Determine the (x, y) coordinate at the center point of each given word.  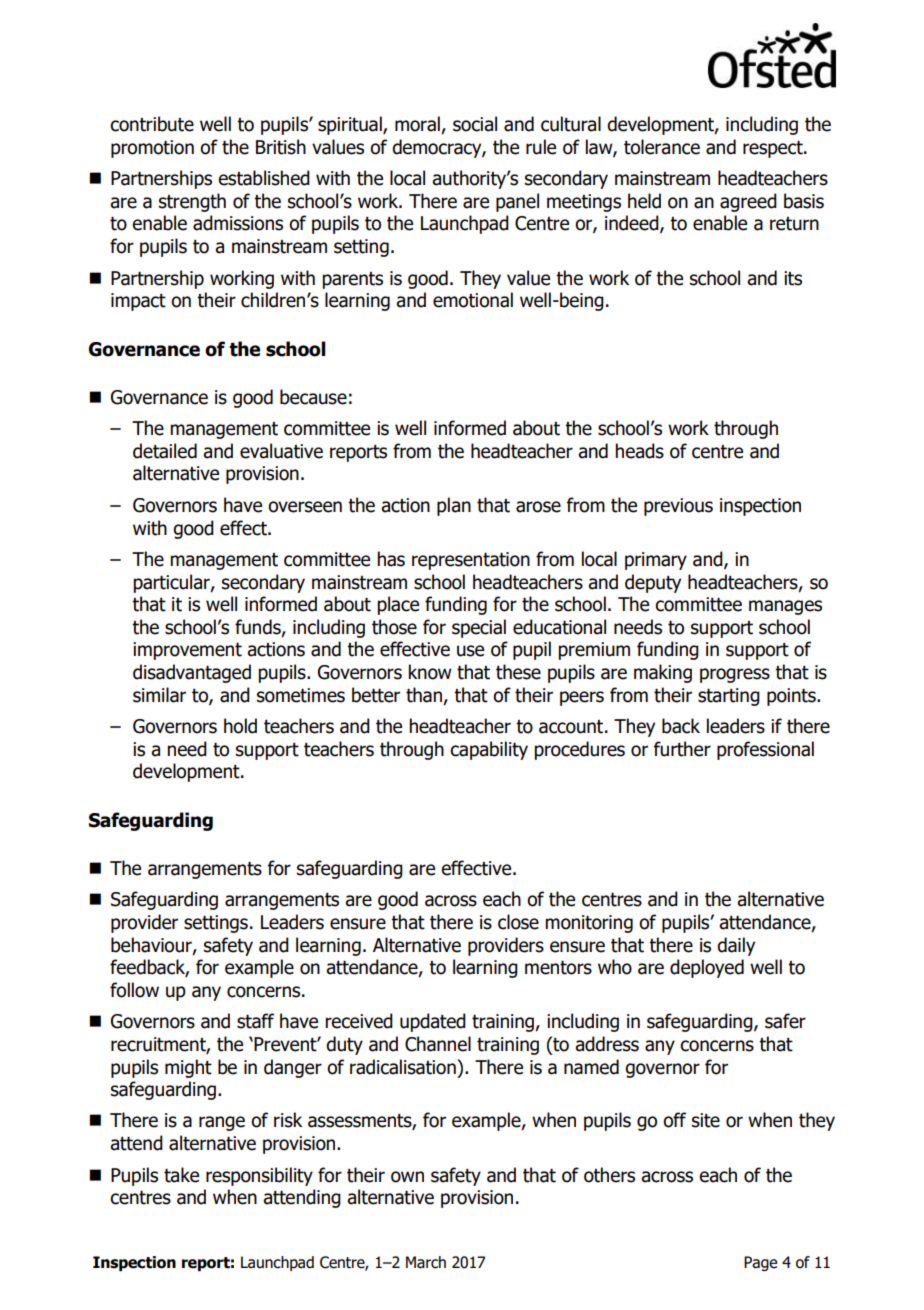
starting (729, 697)
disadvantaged (192, 673)
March (426, 1262)
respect (774, 149)
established (264, 178)
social (475, 124)
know (430, 672)
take (181, 1175)
